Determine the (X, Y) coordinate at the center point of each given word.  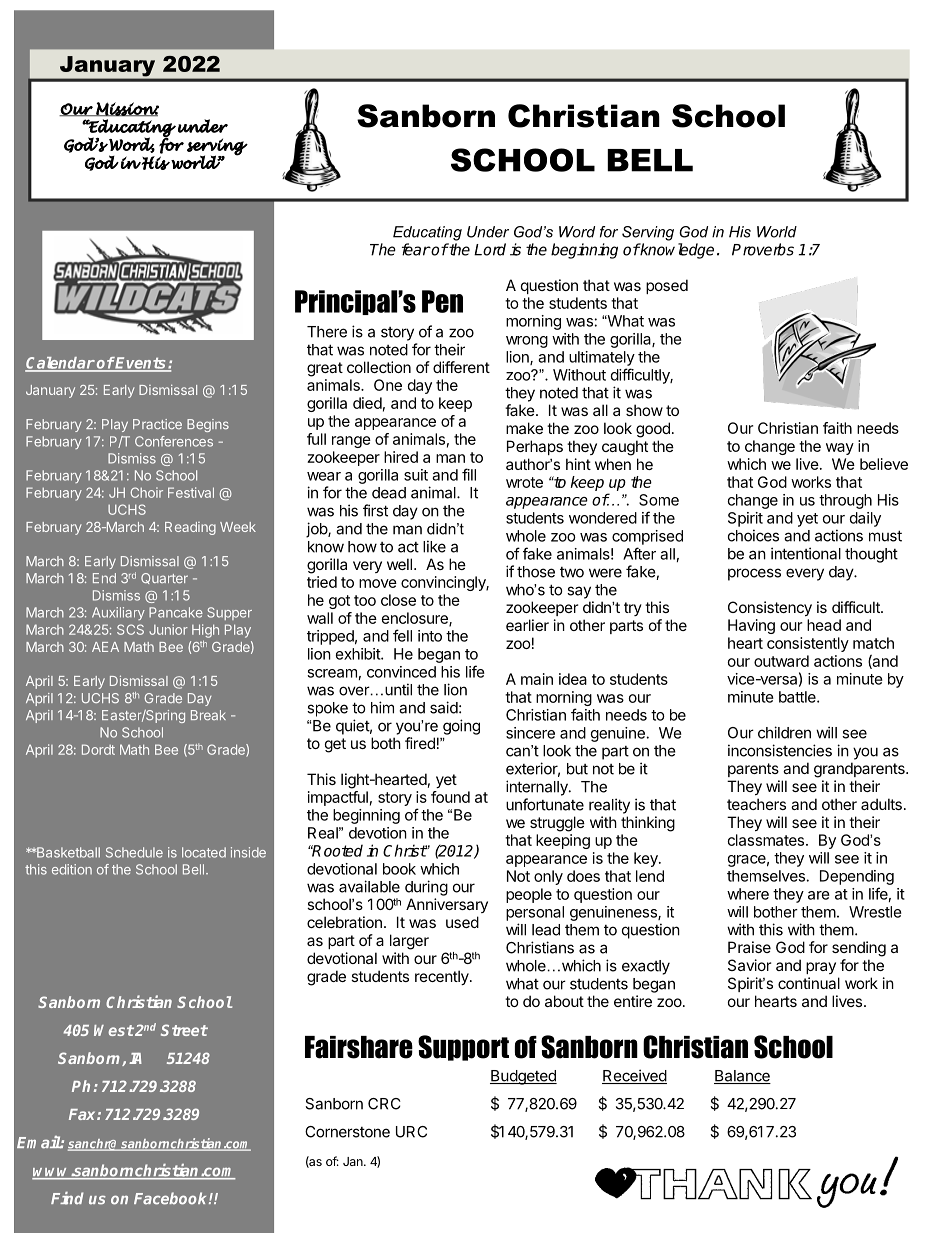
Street (184, 1030)
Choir (147, 492)
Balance (742, 1077)
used (462, 922)
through (845, 501)
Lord (490, 249)
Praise (749, 947)
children (784, 732)
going (461, 727)
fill (469, 474)
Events (141, 364)
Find (67, 1198)
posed (667, 286)
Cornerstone (347, 1132)
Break (208, 715)
